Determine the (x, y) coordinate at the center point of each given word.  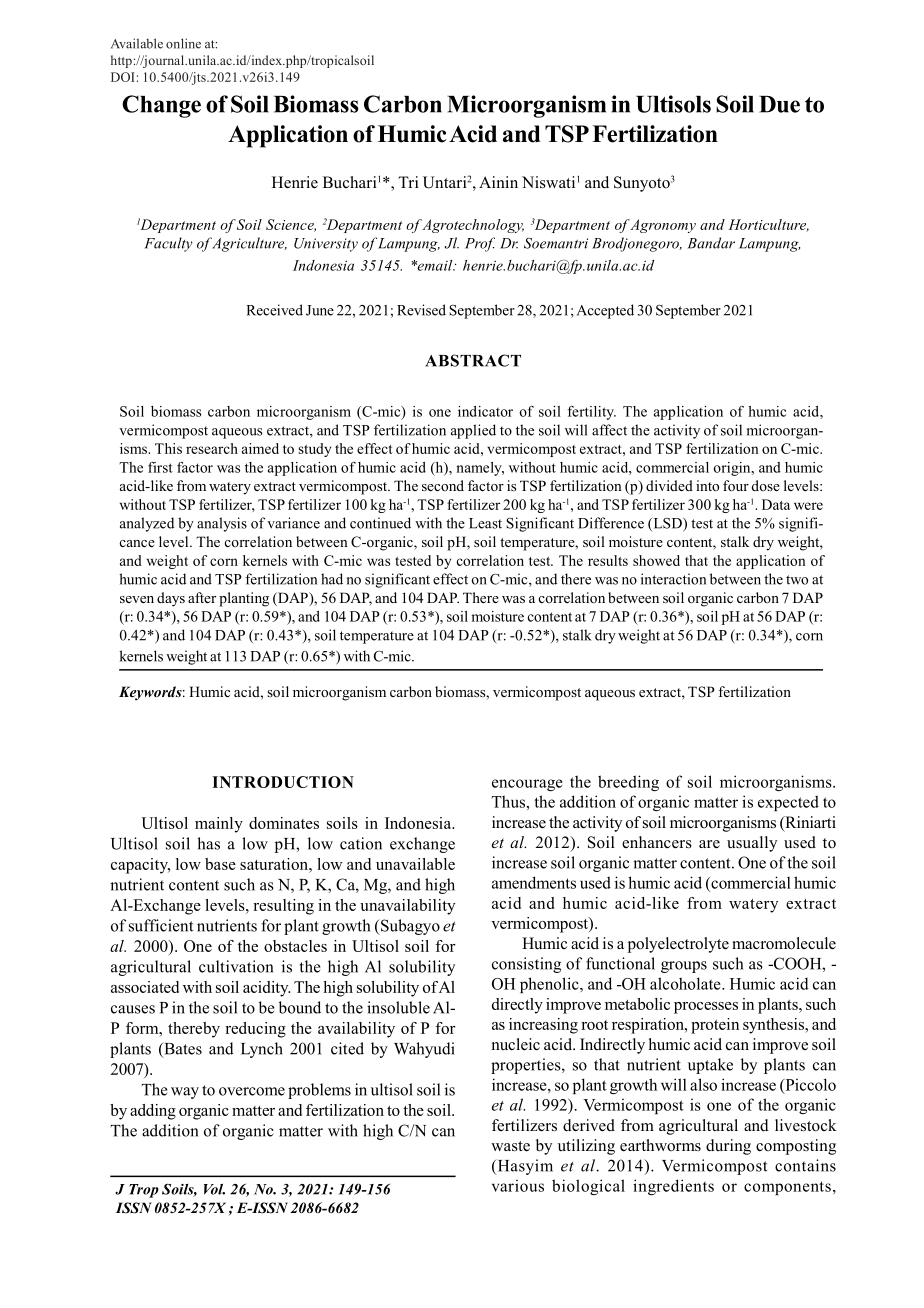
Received (274, 310)
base (220, 864)
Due (779, 104)
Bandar (711, 243)
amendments (534, 882)
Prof (480, 244)
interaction (673, 579)
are (709, 844)
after (202, 597)
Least (485, 523)
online (183, 43)
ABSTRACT (473, 360)
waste (510, 1146)
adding (153, 1112)
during (728, 1147)
